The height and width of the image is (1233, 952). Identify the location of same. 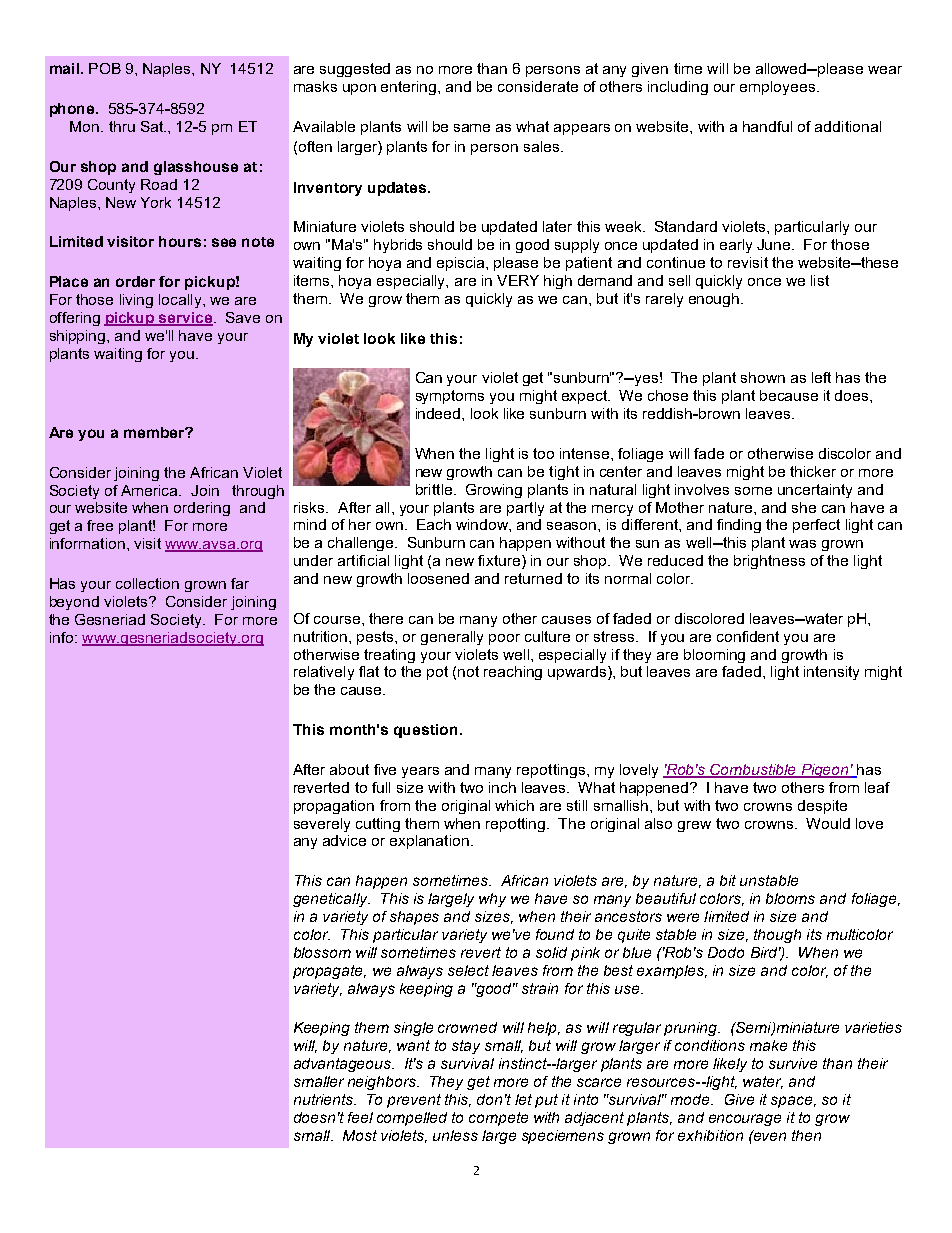
(472, 128).
